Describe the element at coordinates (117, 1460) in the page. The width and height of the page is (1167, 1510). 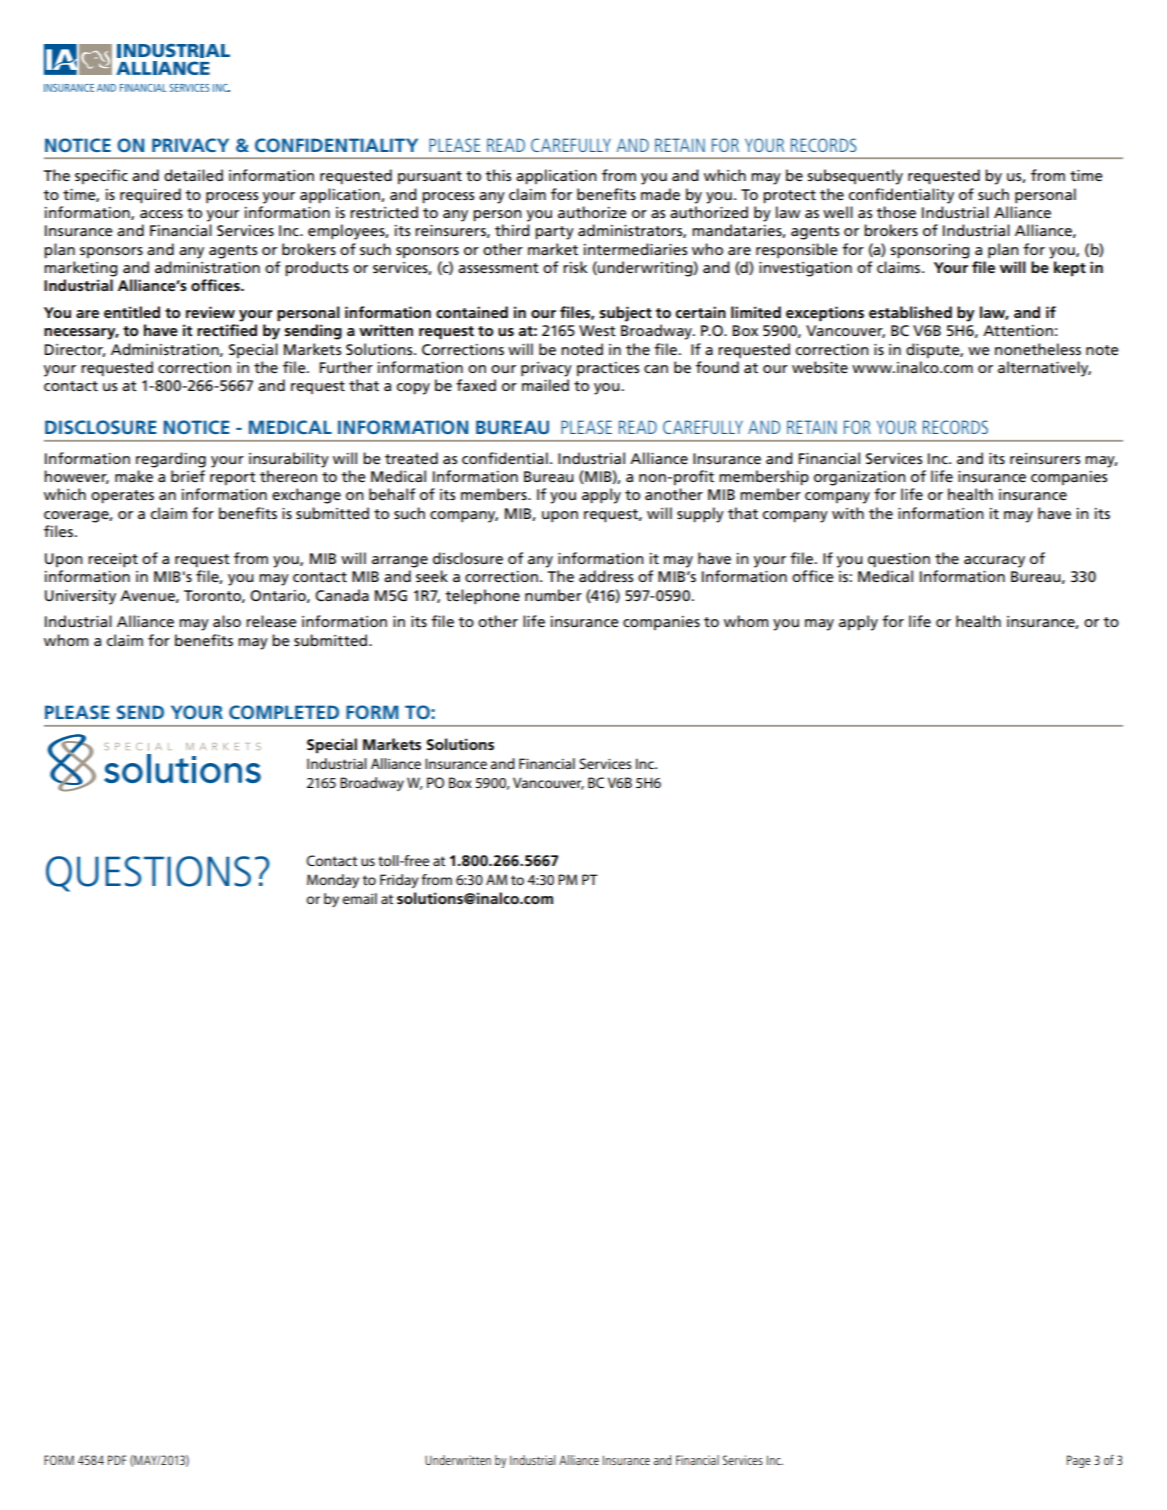
I see `PDF` at that location.
